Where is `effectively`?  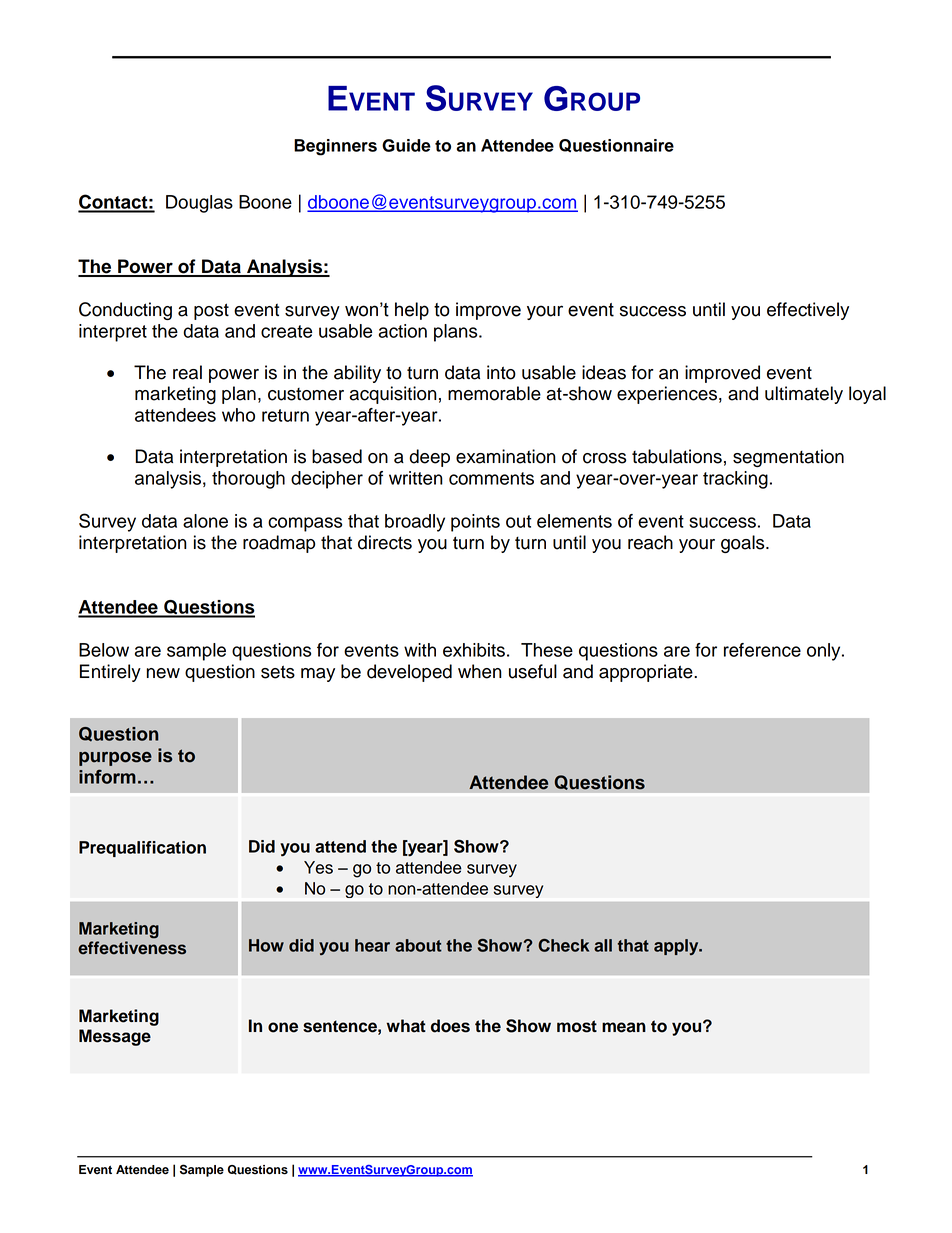 effectively is located at coordinates (808, 311).
